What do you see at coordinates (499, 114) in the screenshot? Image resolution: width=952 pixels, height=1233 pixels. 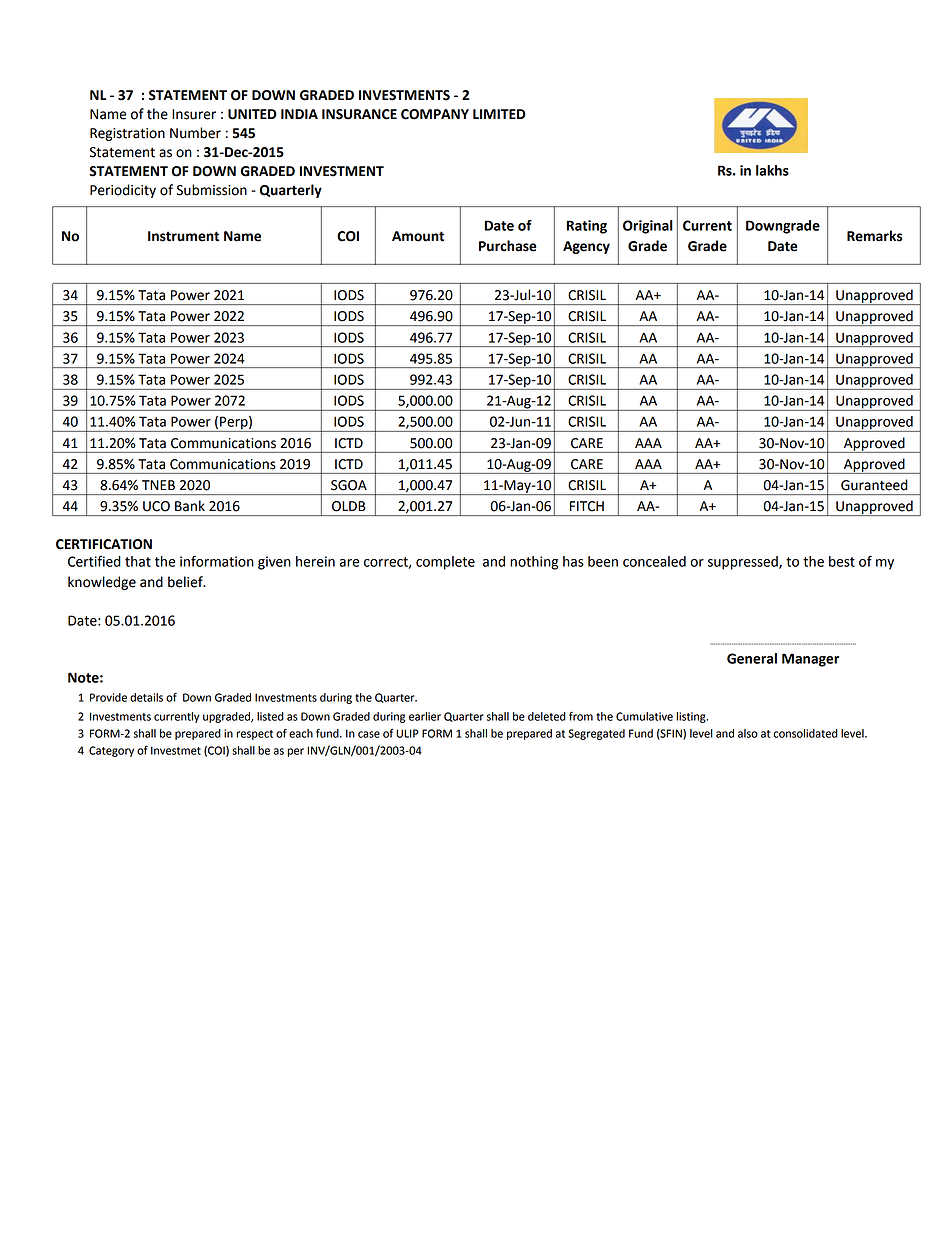 I see `LIMITED` at bounding box center [499, 114].
